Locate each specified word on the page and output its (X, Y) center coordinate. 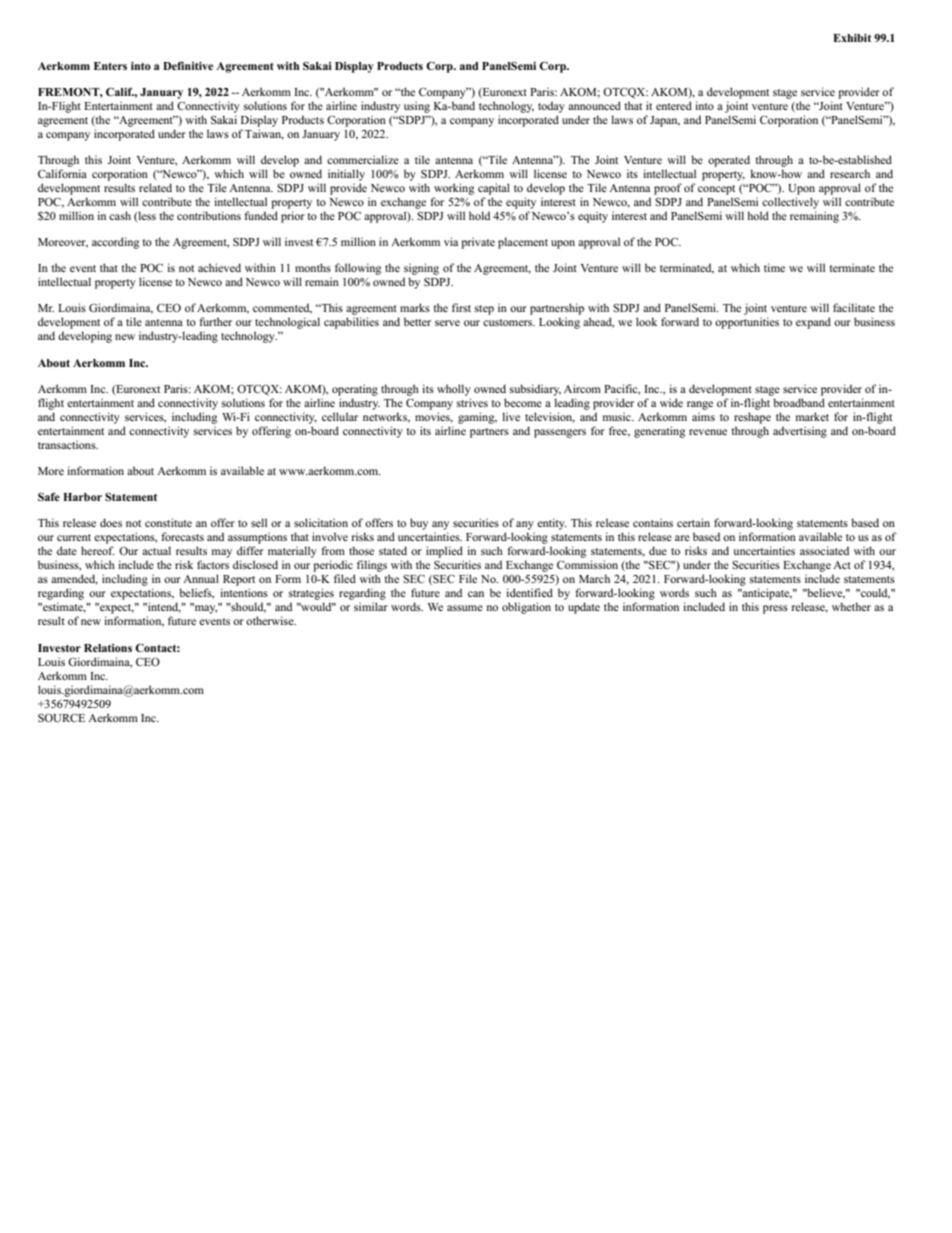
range (700, 405)
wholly (454, 390)
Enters (110, 66)
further (215, 321)
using (417, 107)
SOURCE (61, 718)
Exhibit (852, 38)
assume (465, 608)
